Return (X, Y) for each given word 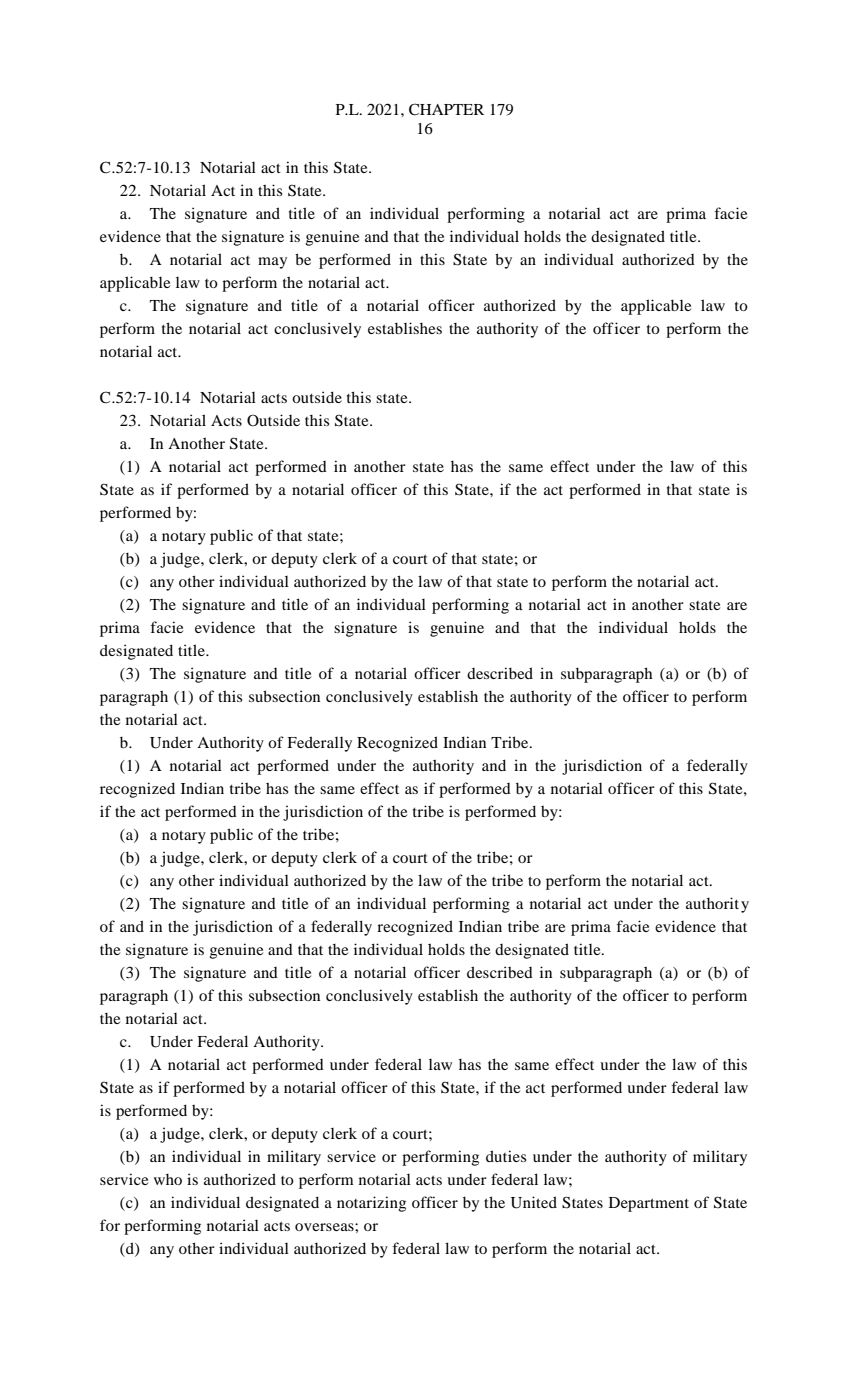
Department (649, 1204)
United (534, 1202)
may (272, 263)
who (168, 1179)
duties (506, 1156)
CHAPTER (446, 109)
